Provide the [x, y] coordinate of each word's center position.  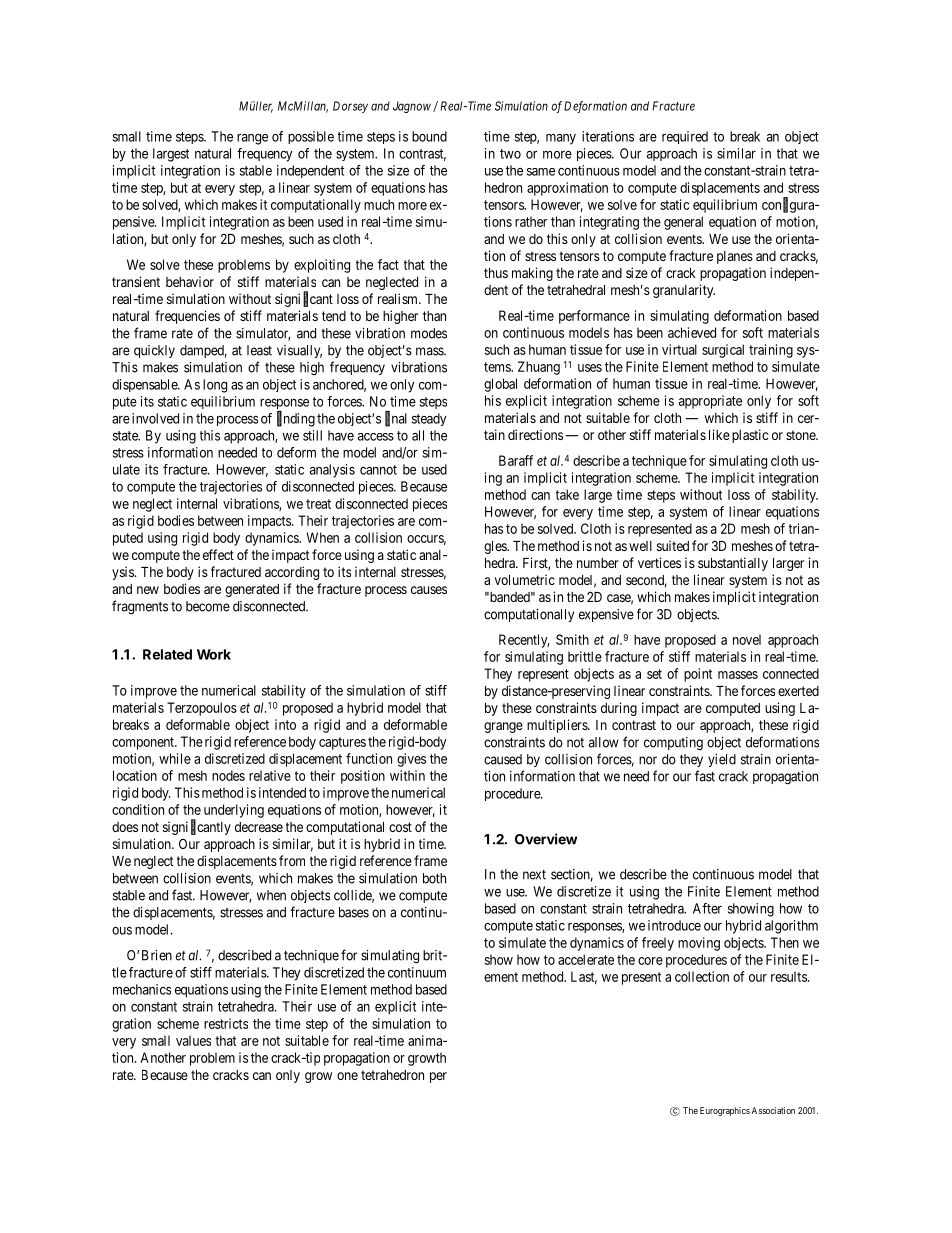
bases [354, 912]
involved [155, 418]
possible [311, 137]
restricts [226, 1023]
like [719, 434]
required [685, 137]
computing [673, 744]
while [175, 758]
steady [429, 419]
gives [411, 760]
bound [429, 136]
